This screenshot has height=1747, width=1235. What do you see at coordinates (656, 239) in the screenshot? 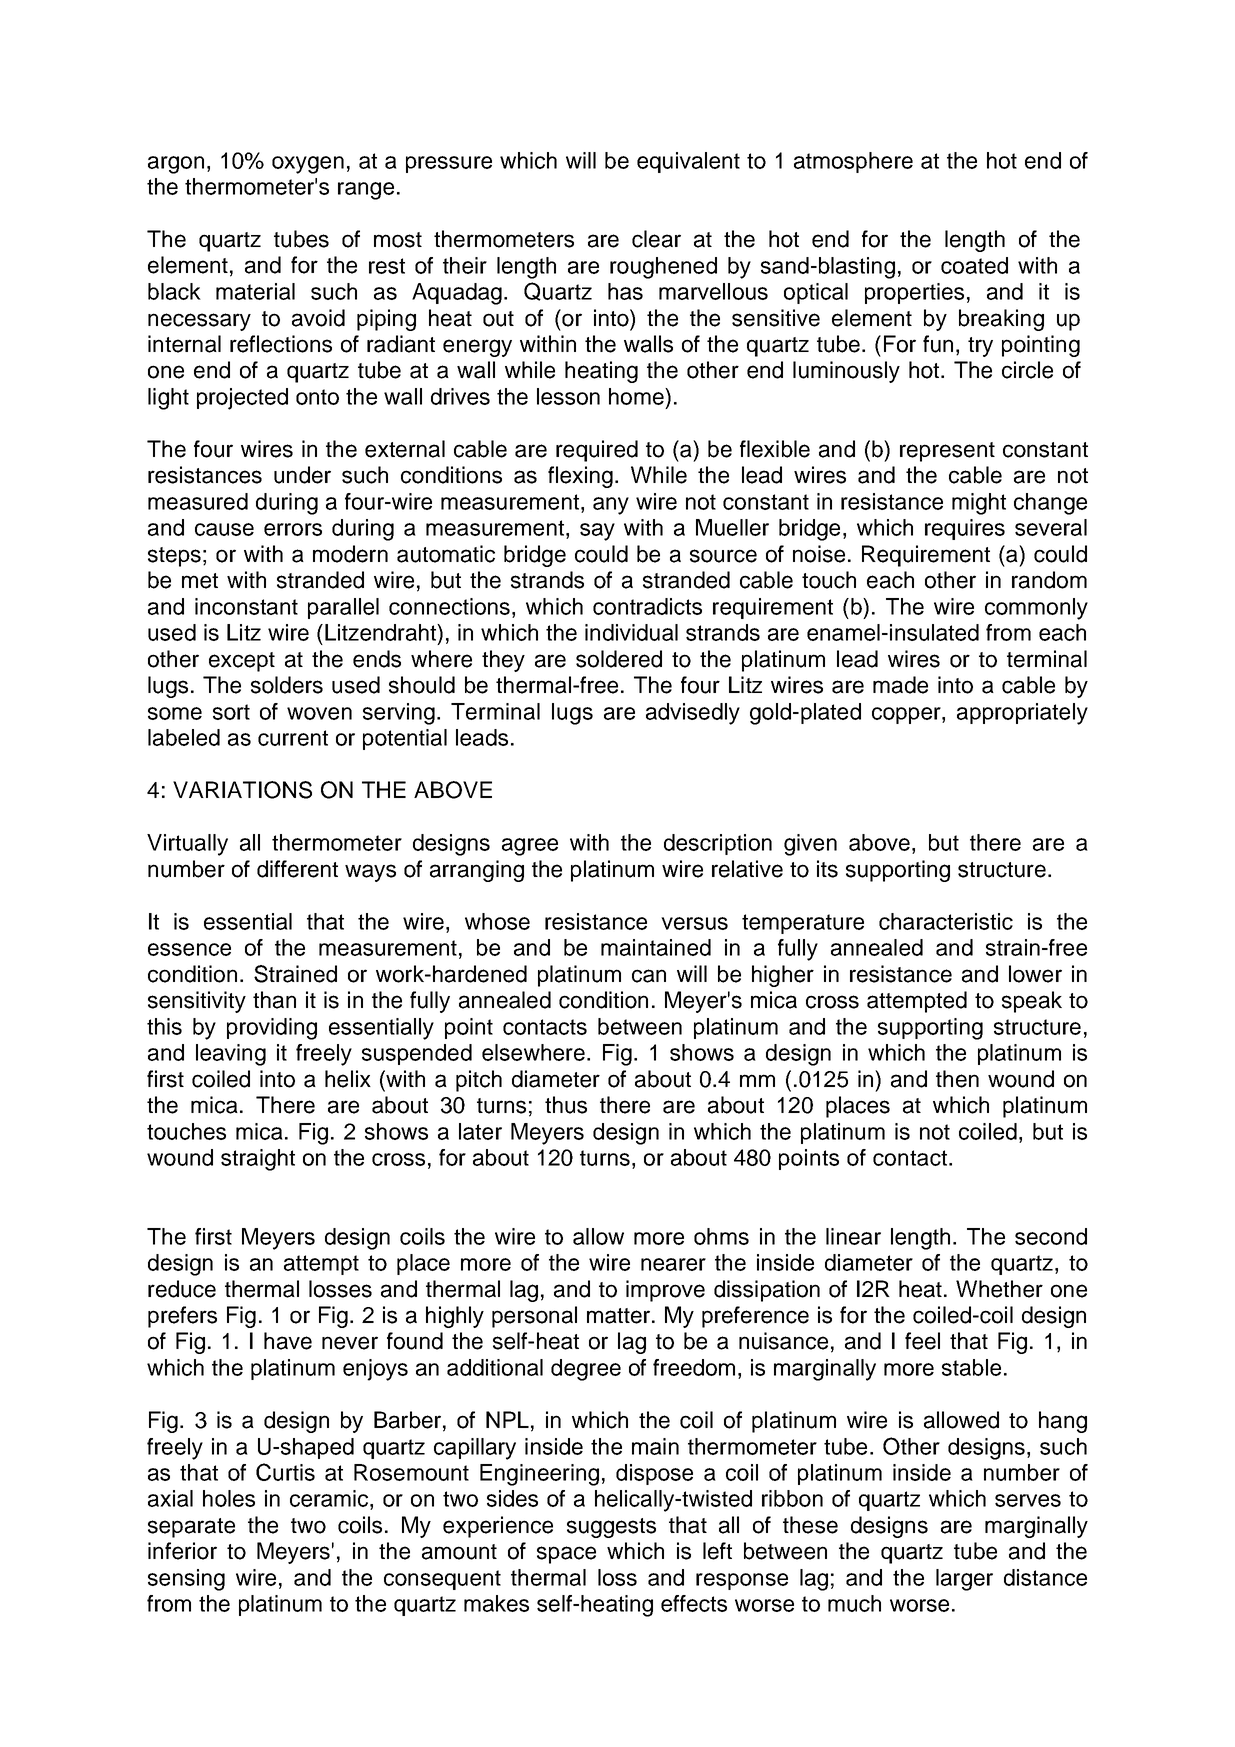
I see `clear` at bounding box center [656, 239].
